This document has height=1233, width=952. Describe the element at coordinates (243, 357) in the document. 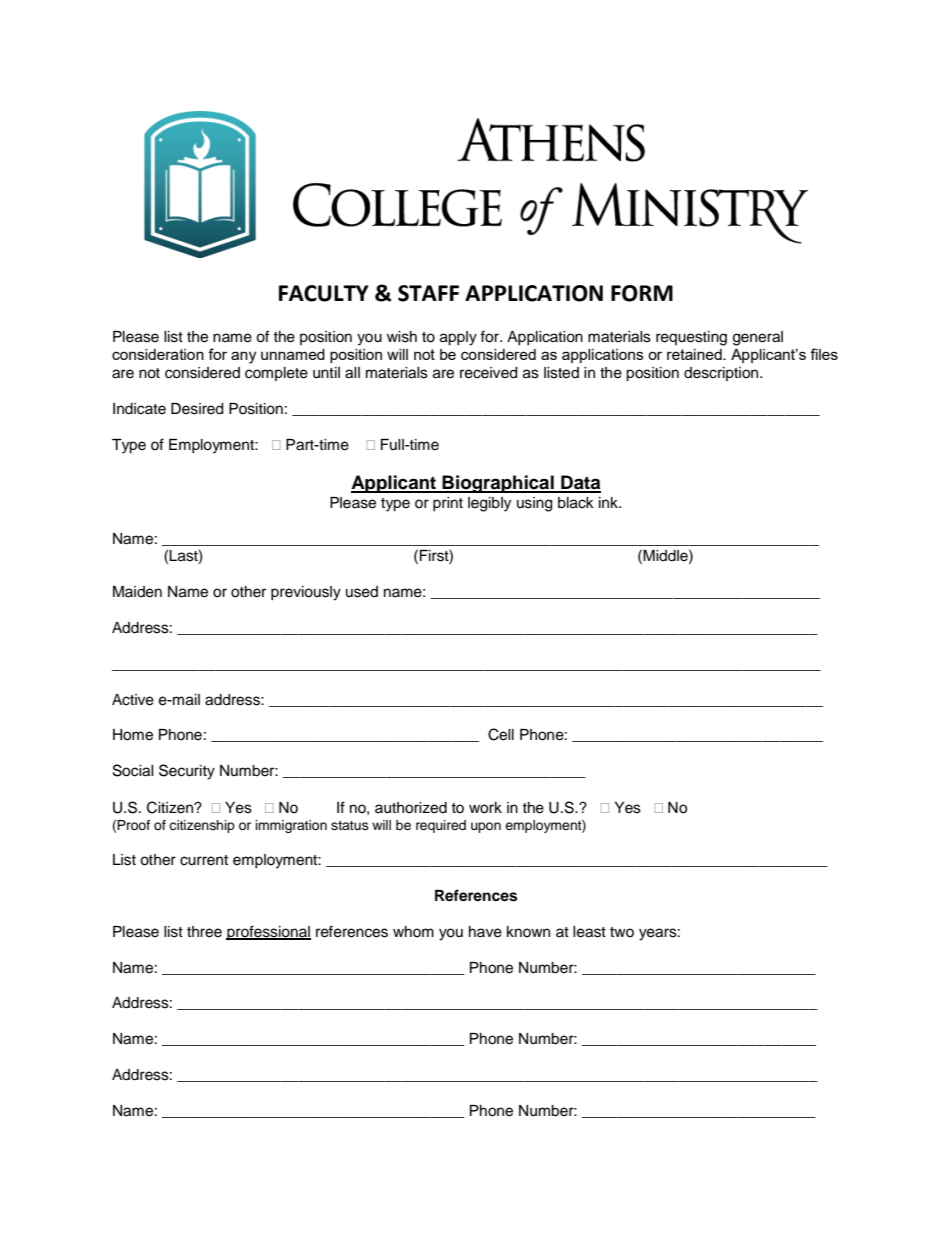

I see `any` at that location.
